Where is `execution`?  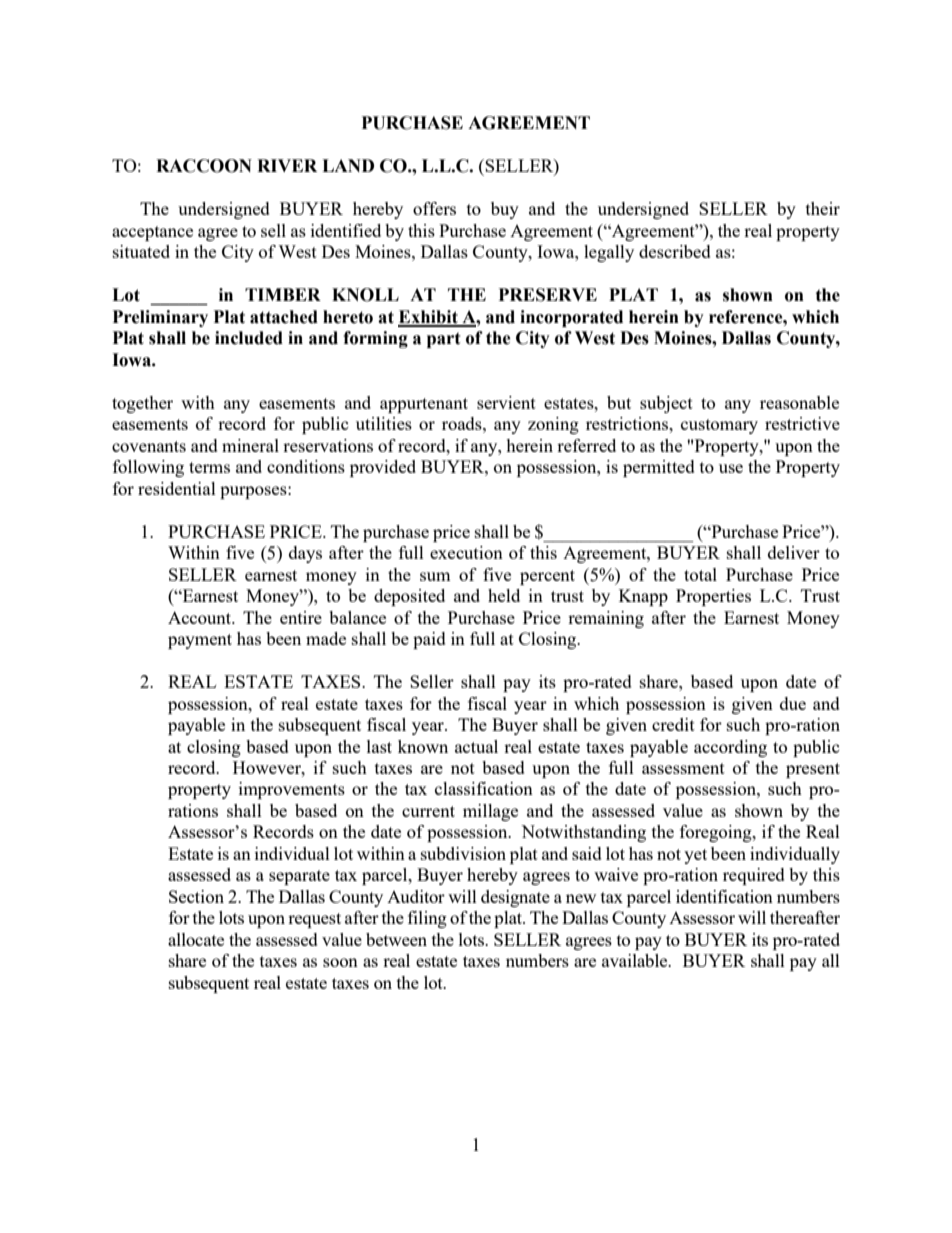
execution is located at coordinates (466, 552).
